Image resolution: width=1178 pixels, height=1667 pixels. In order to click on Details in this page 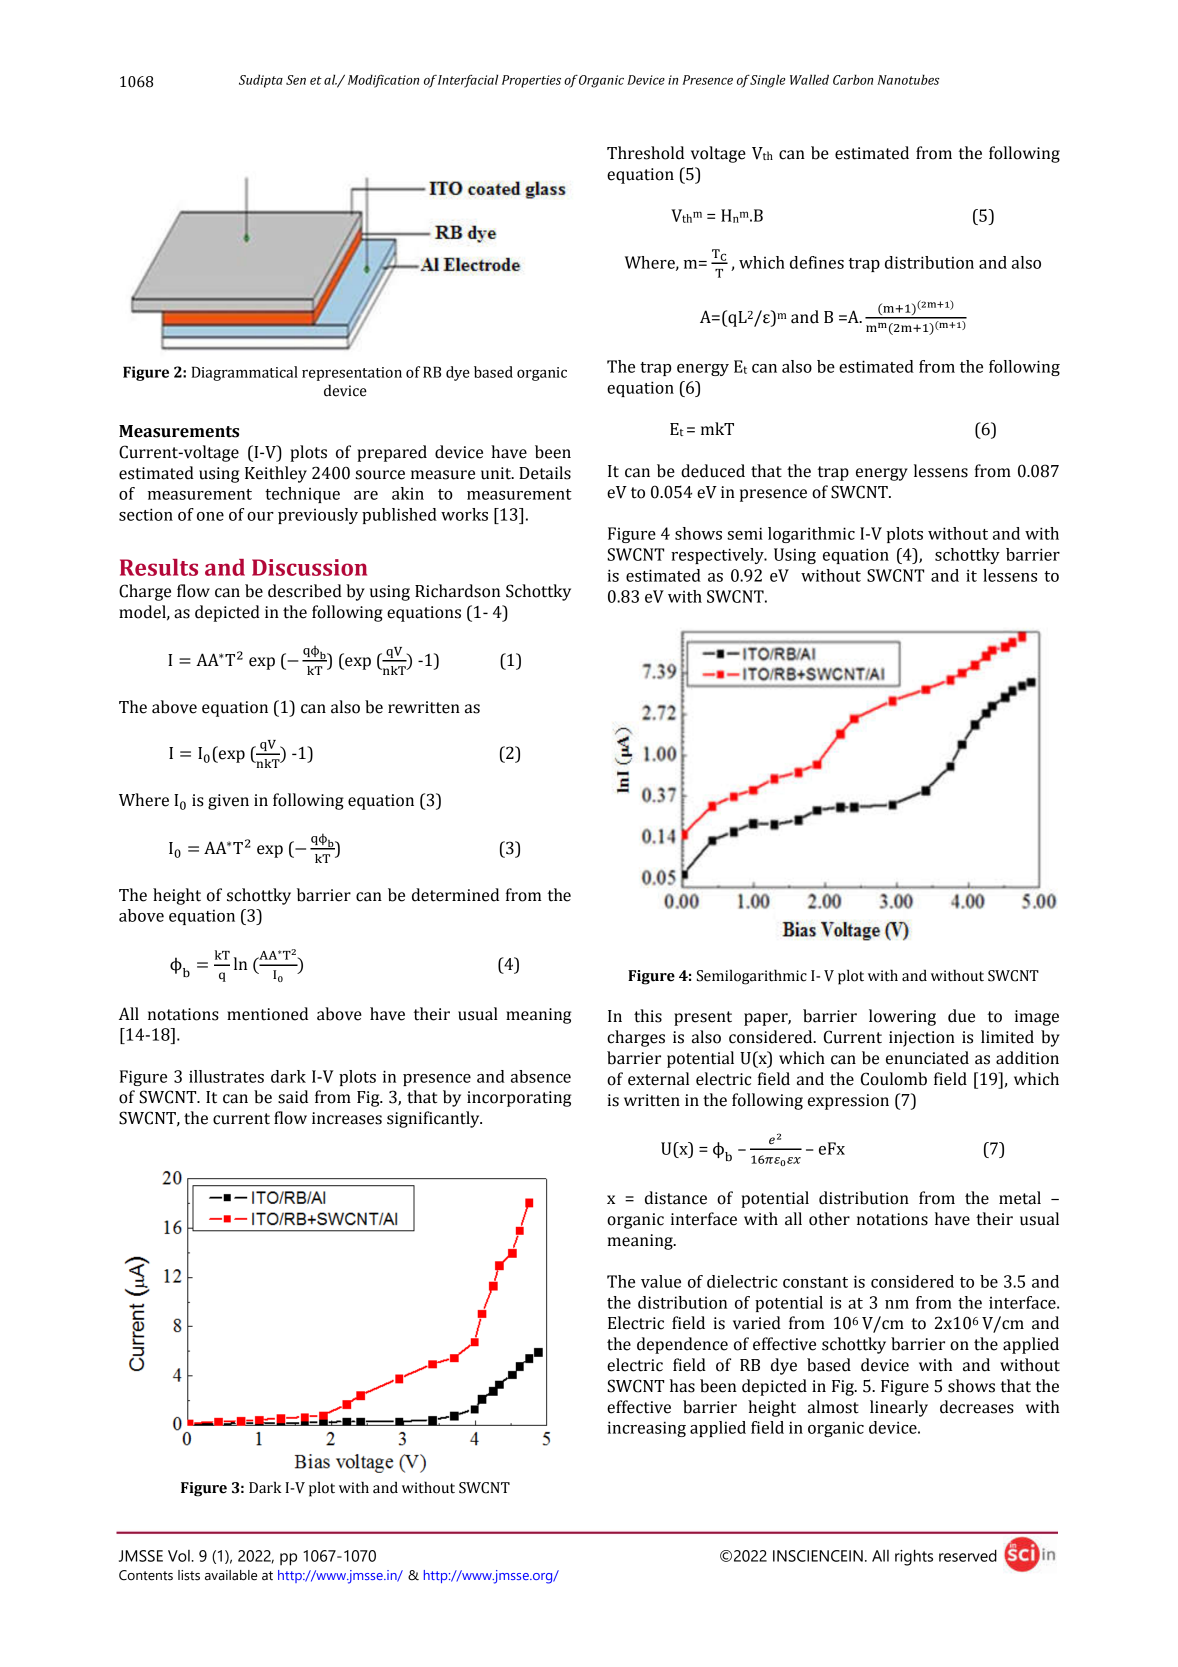, I will do `click(545, 473)`.
